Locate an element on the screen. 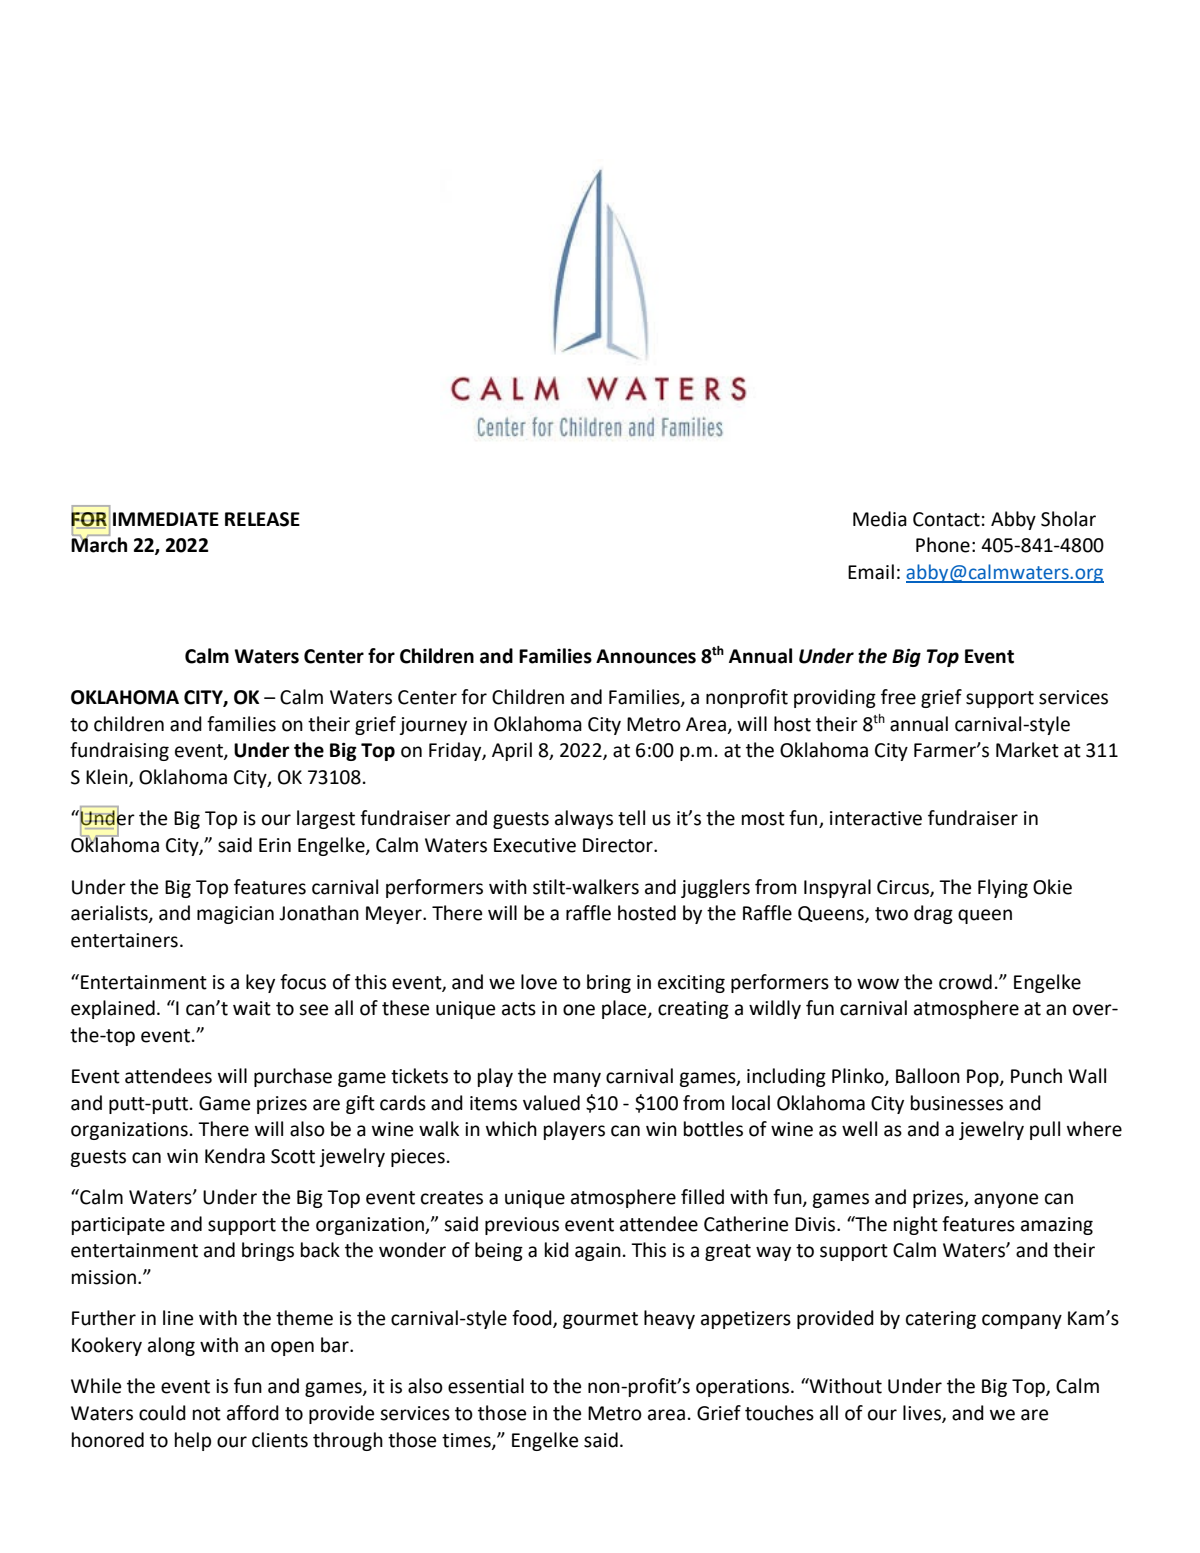  Phone is located at coordinates (943, 545).
